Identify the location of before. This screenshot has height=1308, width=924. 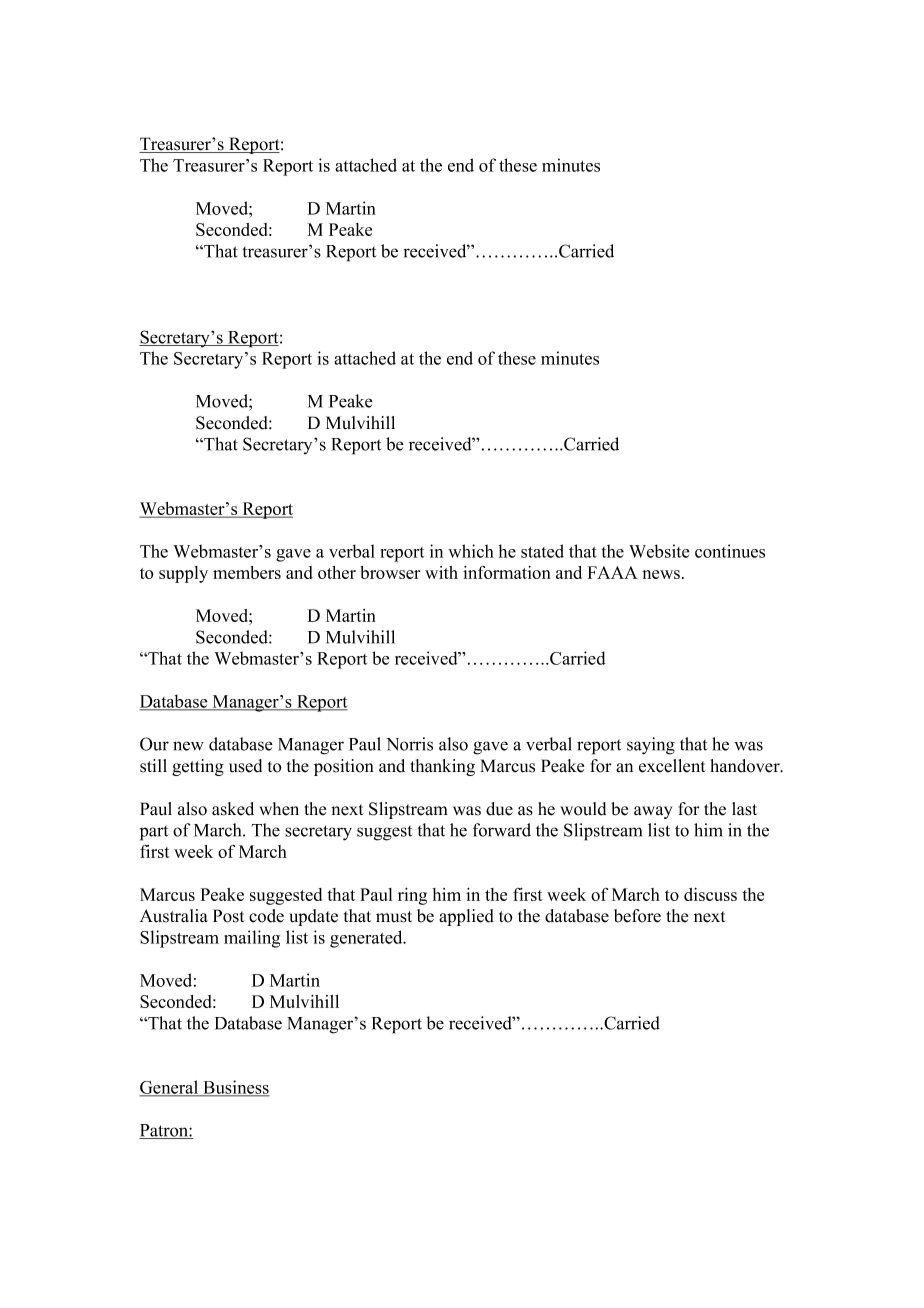
(637, 916).
